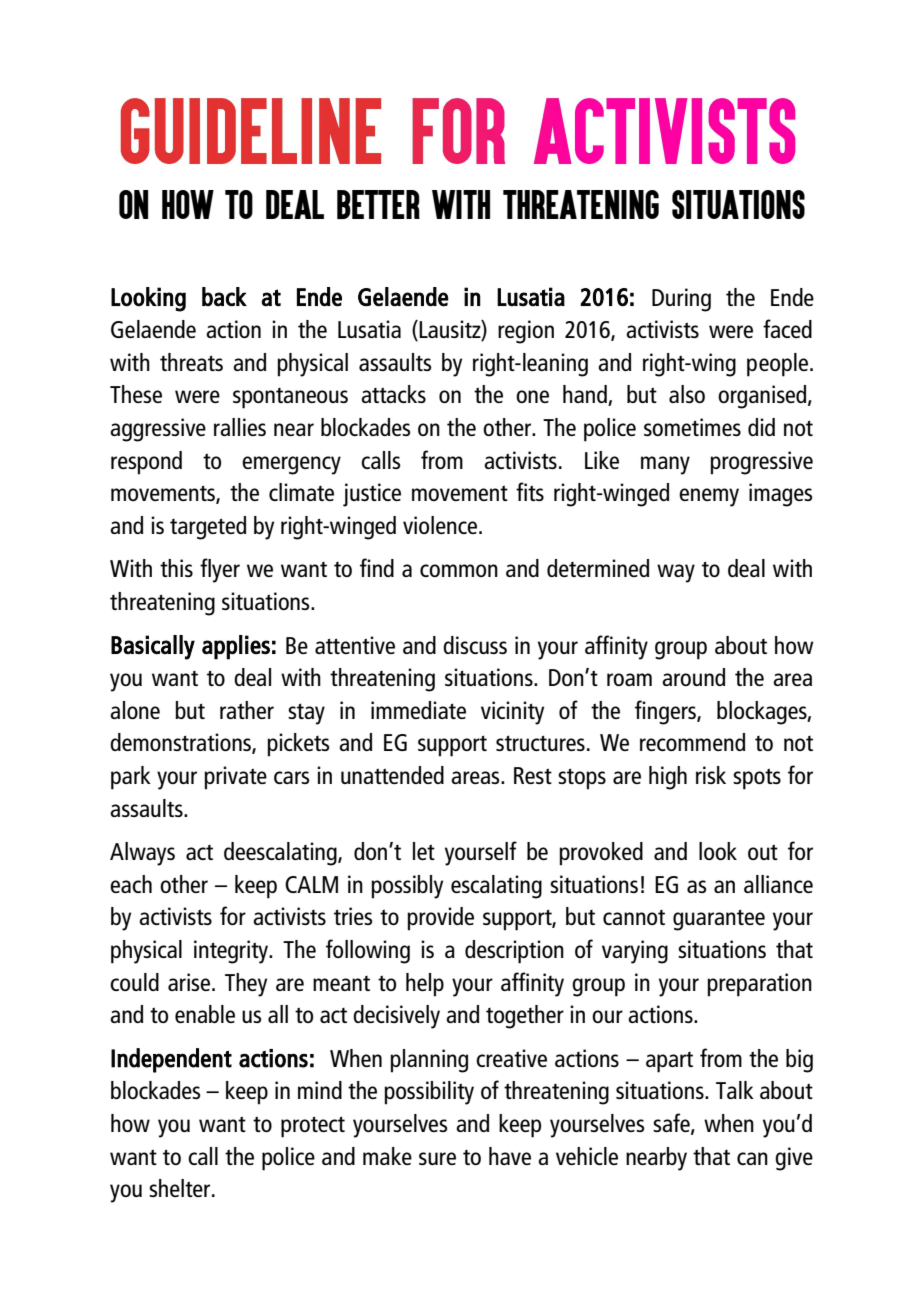 The image size is (924, 1308). I want to click on fits, so click(530, 491).
